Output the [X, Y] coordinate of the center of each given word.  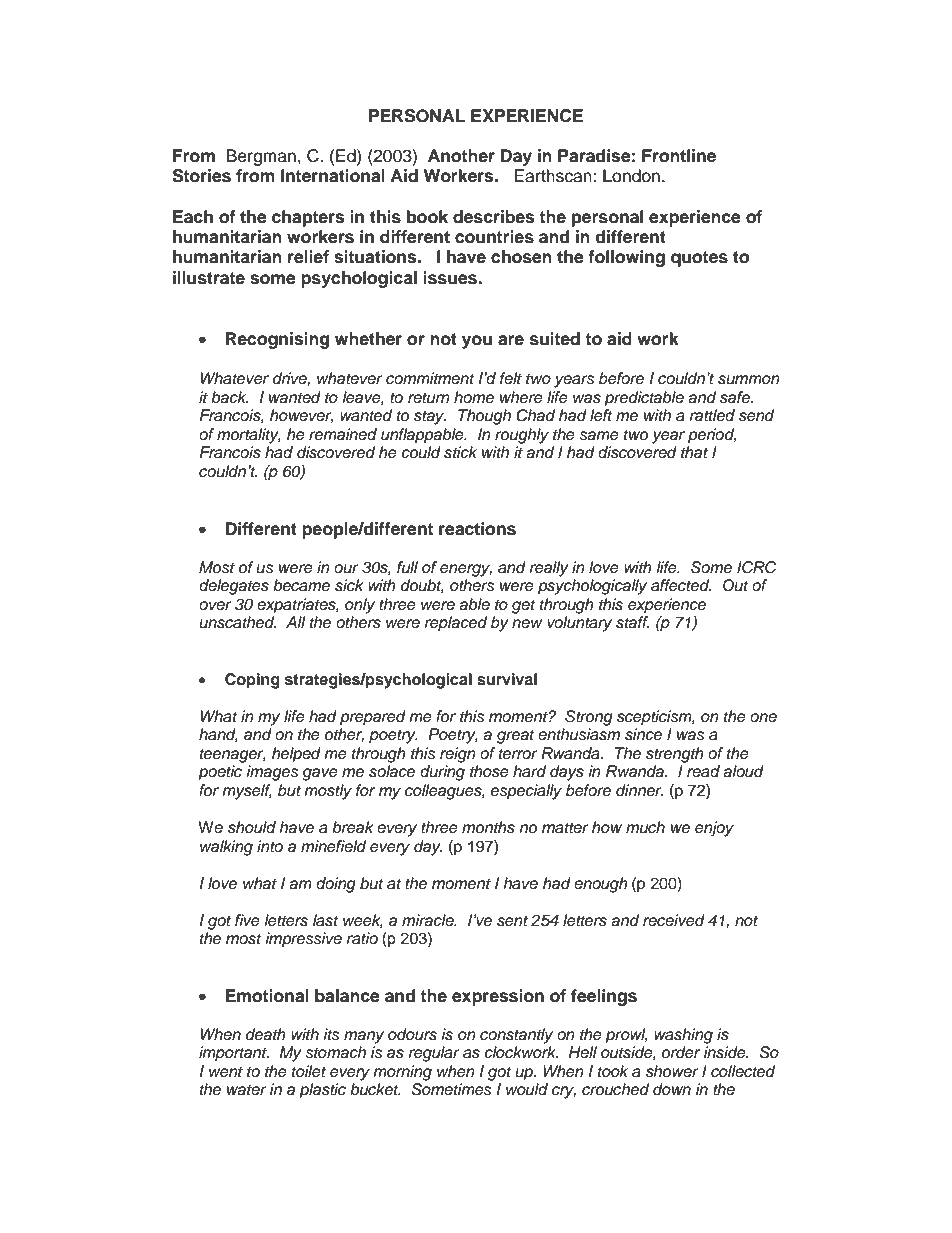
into [270, 846]
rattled [712, 415]
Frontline [679, 156]
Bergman [261, 157]
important [234, 1054]
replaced [456, 624]
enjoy [714, 829]
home [474, 397]
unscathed [237, 622]
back [229, 397]
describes [493, 217]
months [488, 827]
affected [681, 585]
